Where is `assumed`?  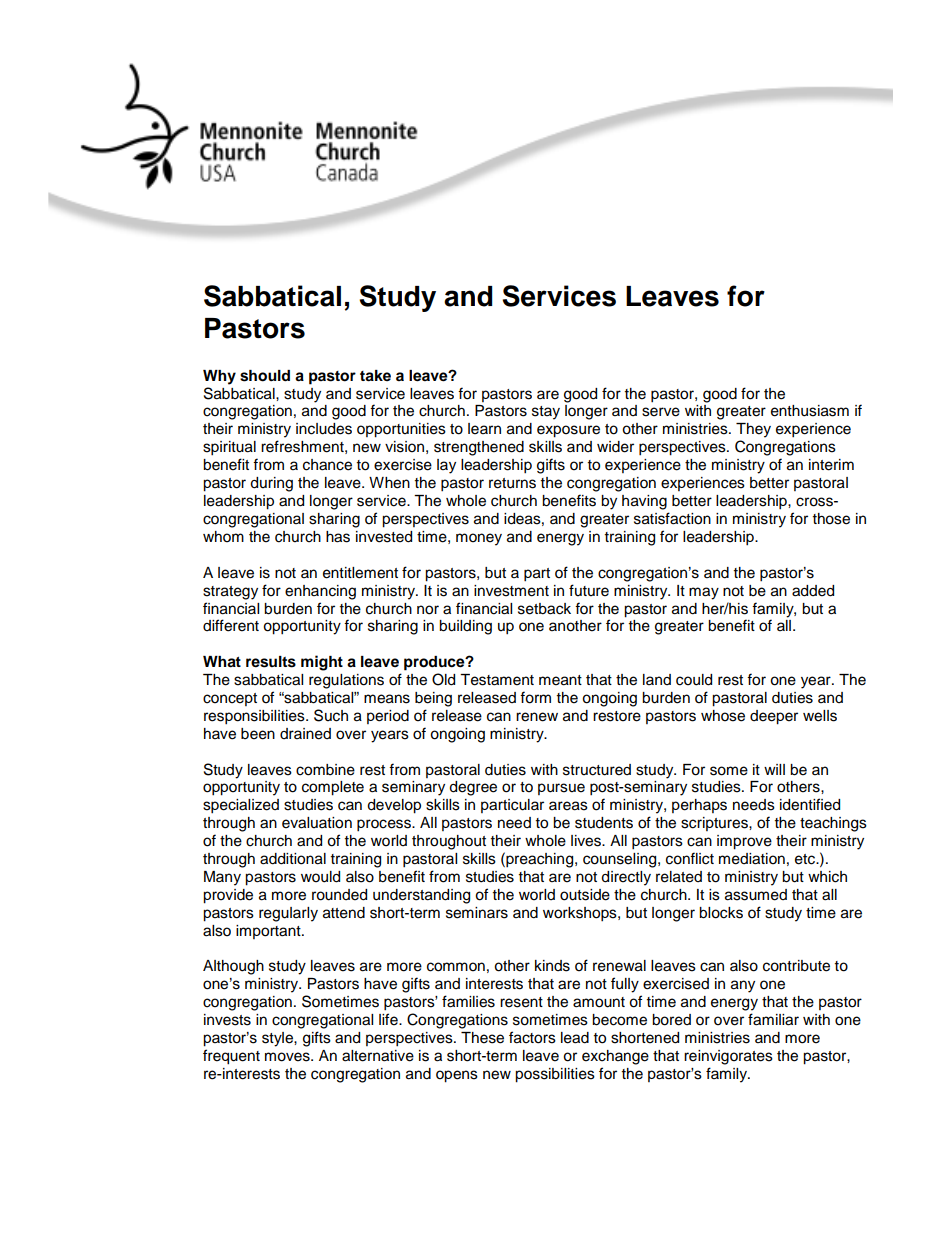
assumed is located at coordinates (756, 895).
